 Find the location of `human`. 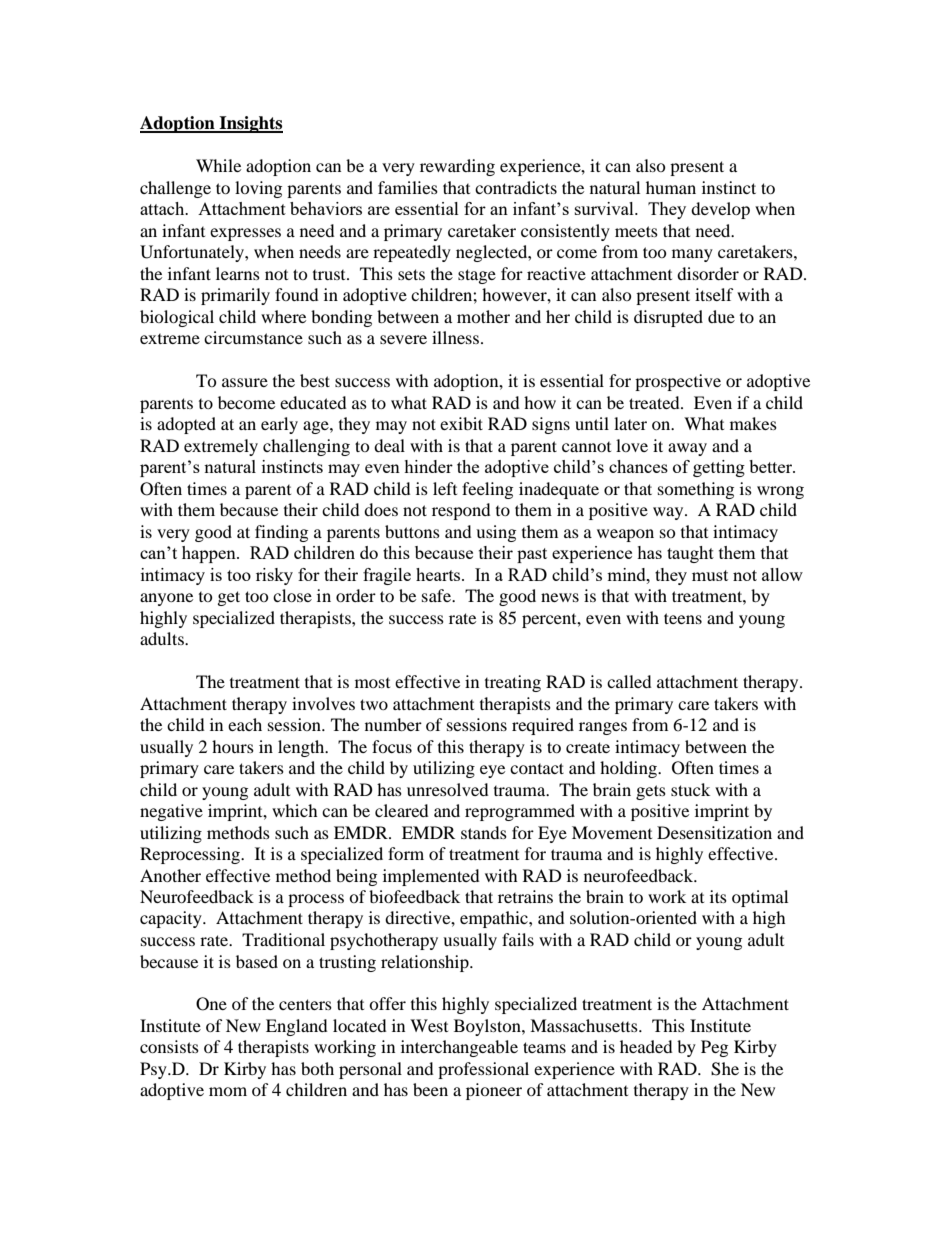

human is located at coordinates (671, 187).
